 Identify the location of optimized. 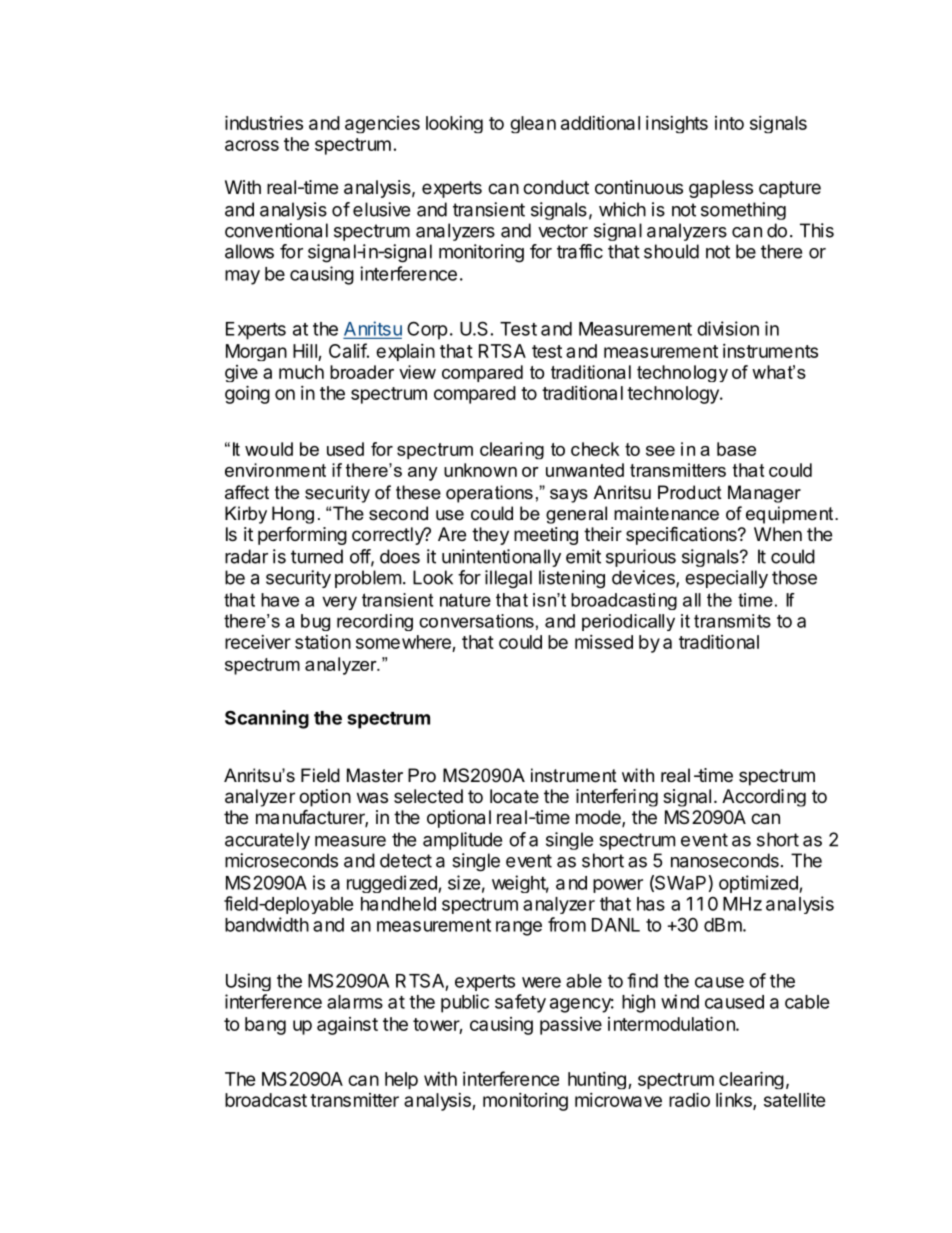
(758, 884).
